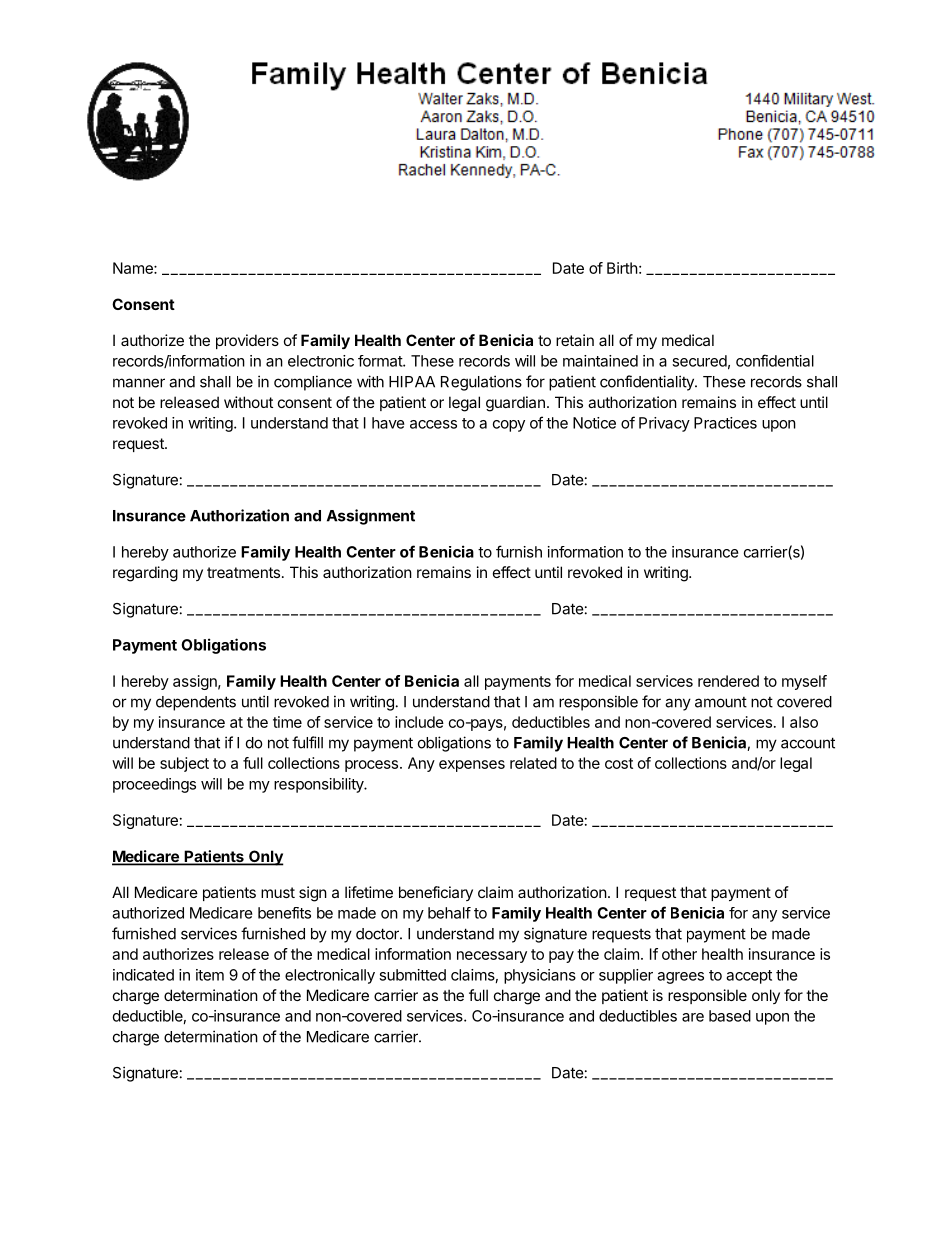 Image resolution: width=952 pixels, height=1233 pixels. I want to click on providers, so click(247, 341).
